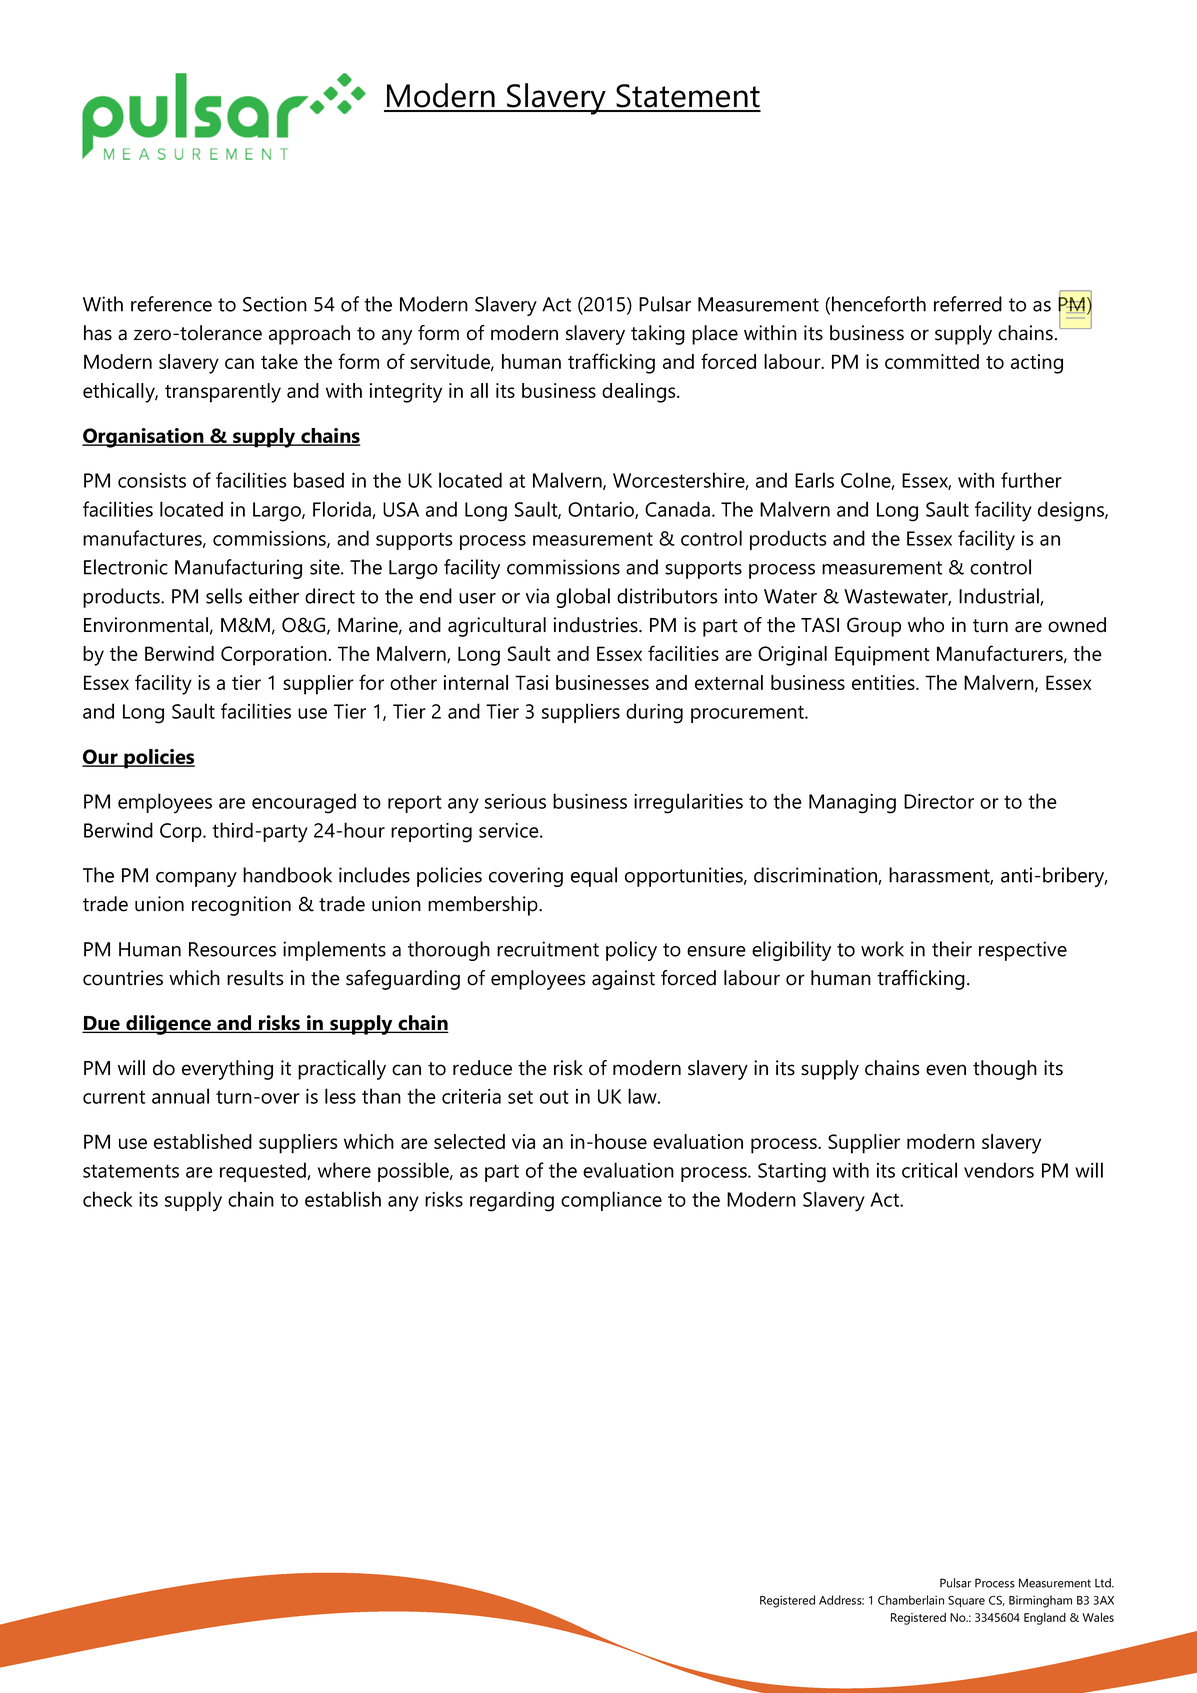  What do you see at coordinates (611, 1201) in the document?
I see `compliance` at bounding box center [611, 1201].
